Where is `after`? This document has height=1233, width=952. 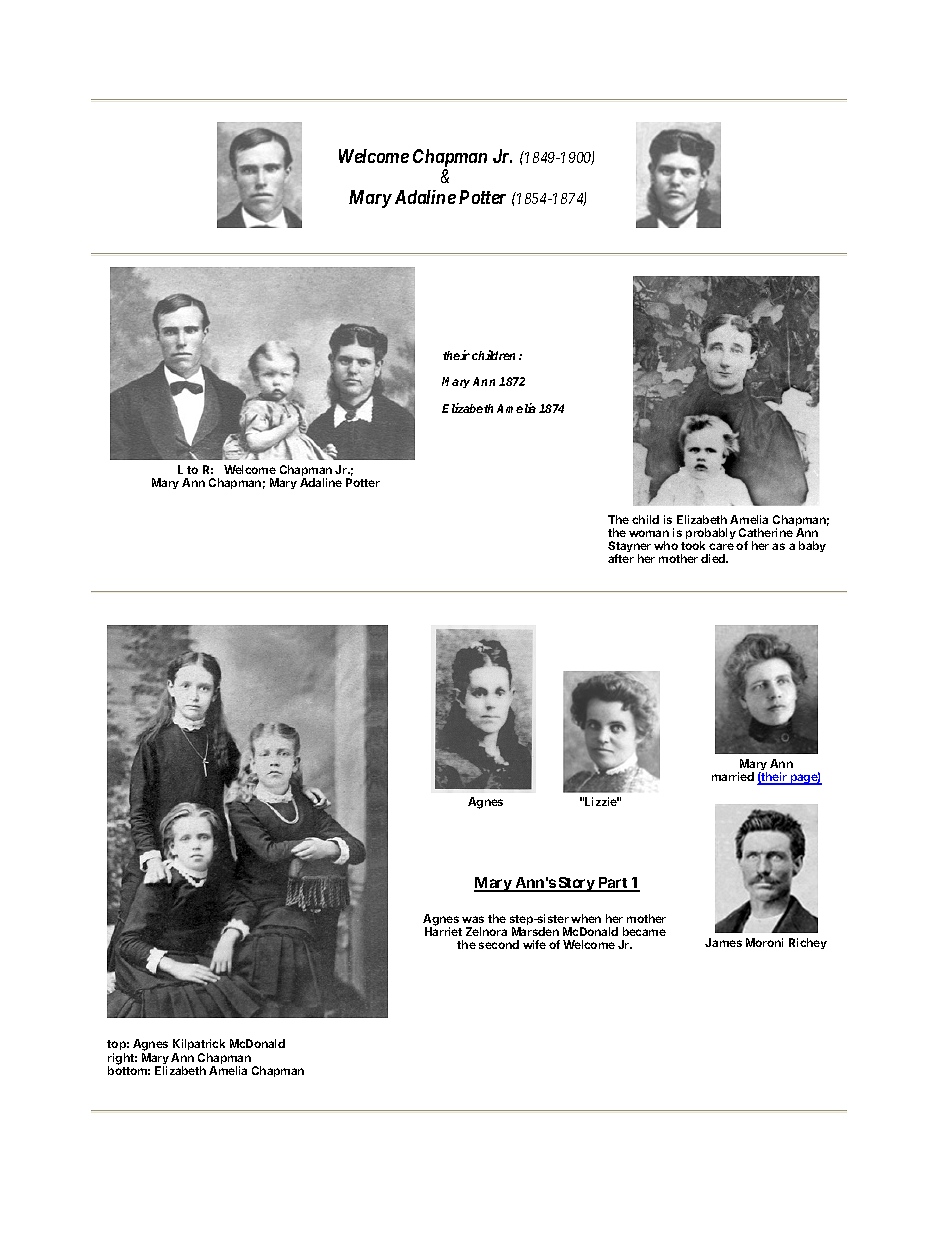
after is located at coordinates (621, 558).
